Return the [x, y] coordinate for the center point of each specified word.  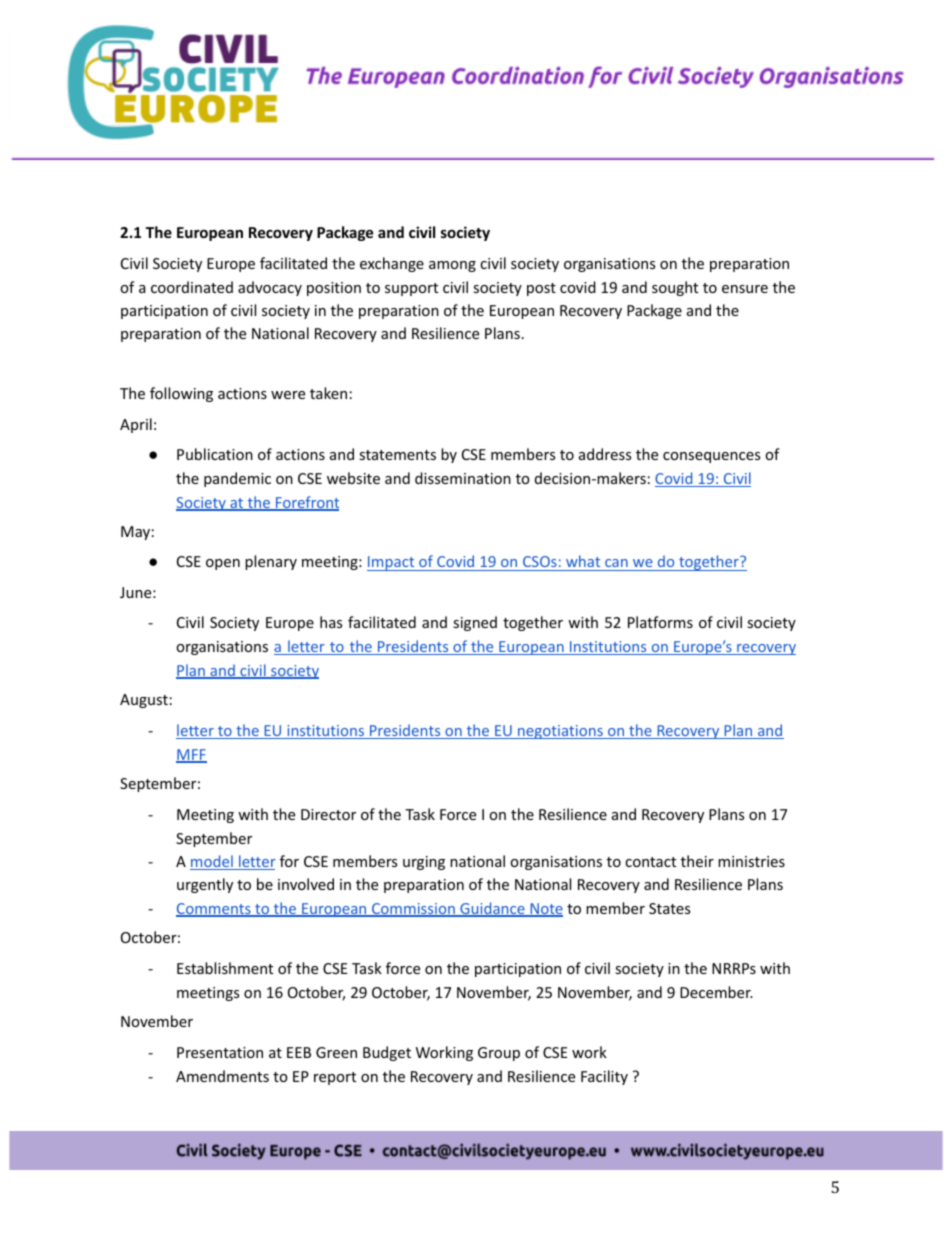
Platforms [660, 622]
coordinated [192, 287]
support [411, 289]
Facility [604, 1077]
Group [499, 1054]
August [144, 701]
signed [475, 623]
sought [675, 288]
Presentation [220, 1052]
